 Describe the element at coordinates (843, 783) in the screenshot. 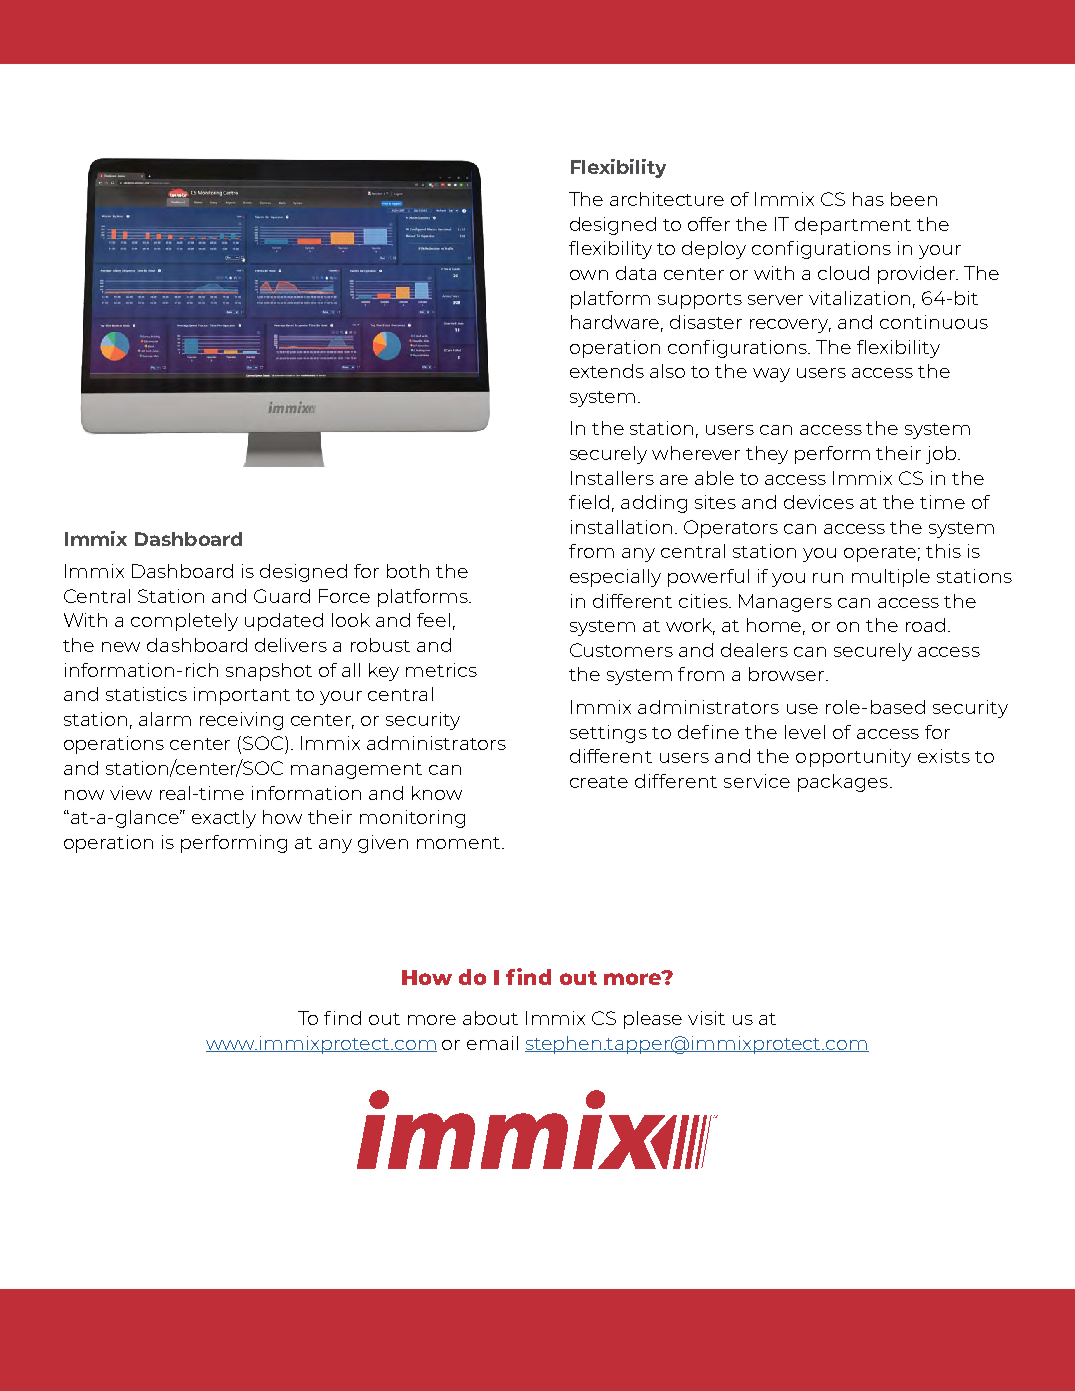

I see `packages` at that location.
